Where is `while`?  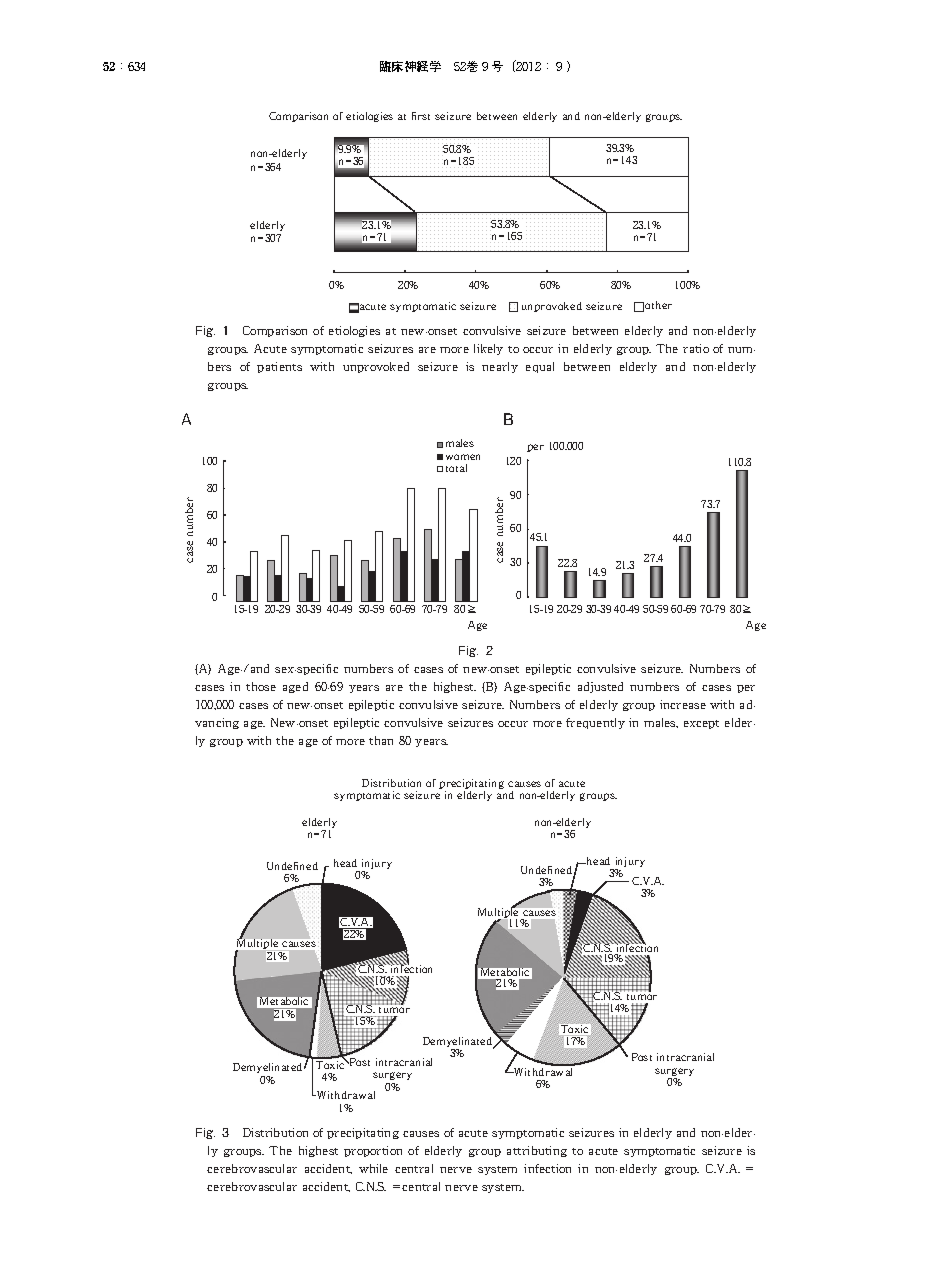 while is located at coordinates (373, 1168).
